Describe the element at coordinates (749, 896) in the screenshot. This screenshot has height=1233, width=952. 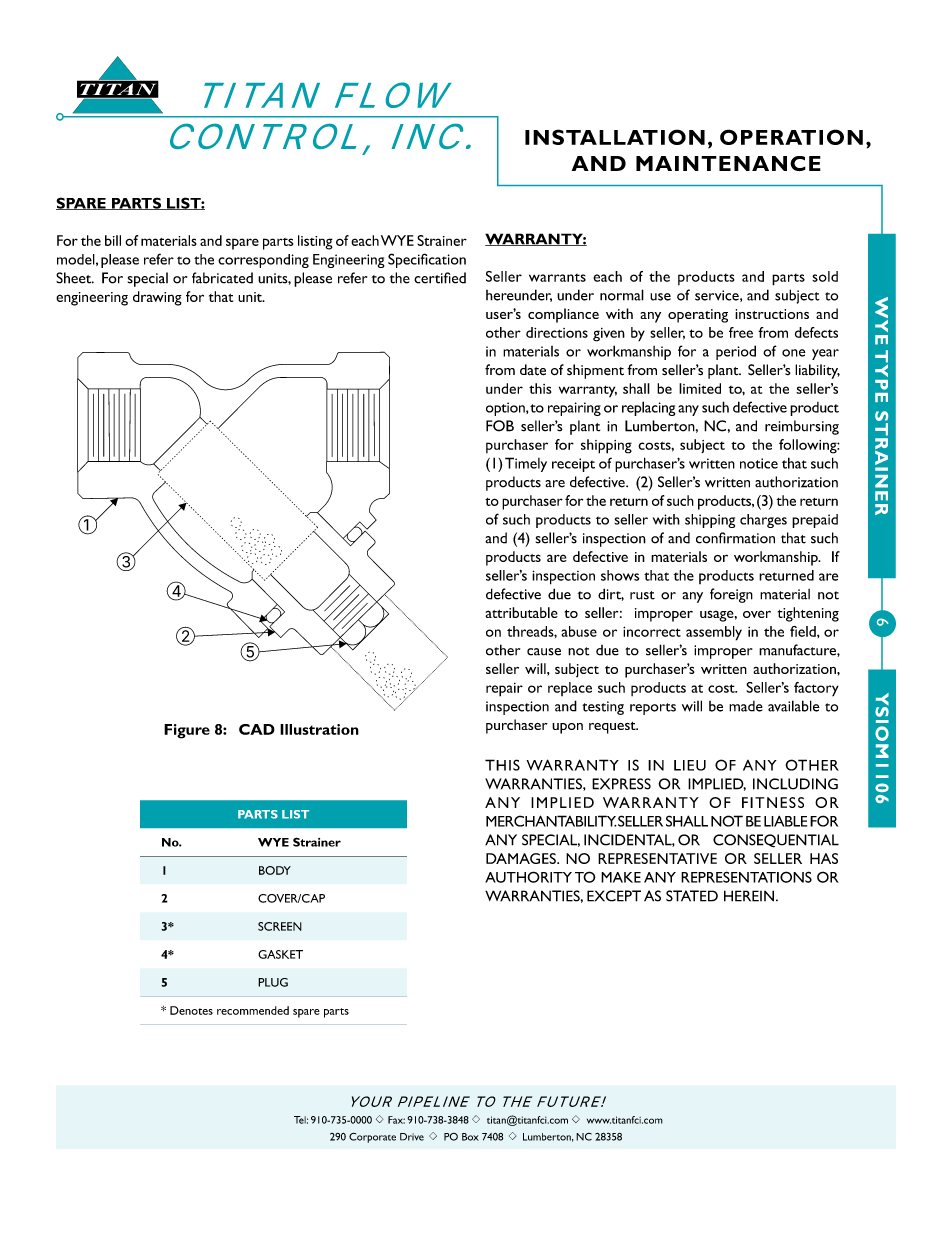
I see `HEREIN` at that location.
